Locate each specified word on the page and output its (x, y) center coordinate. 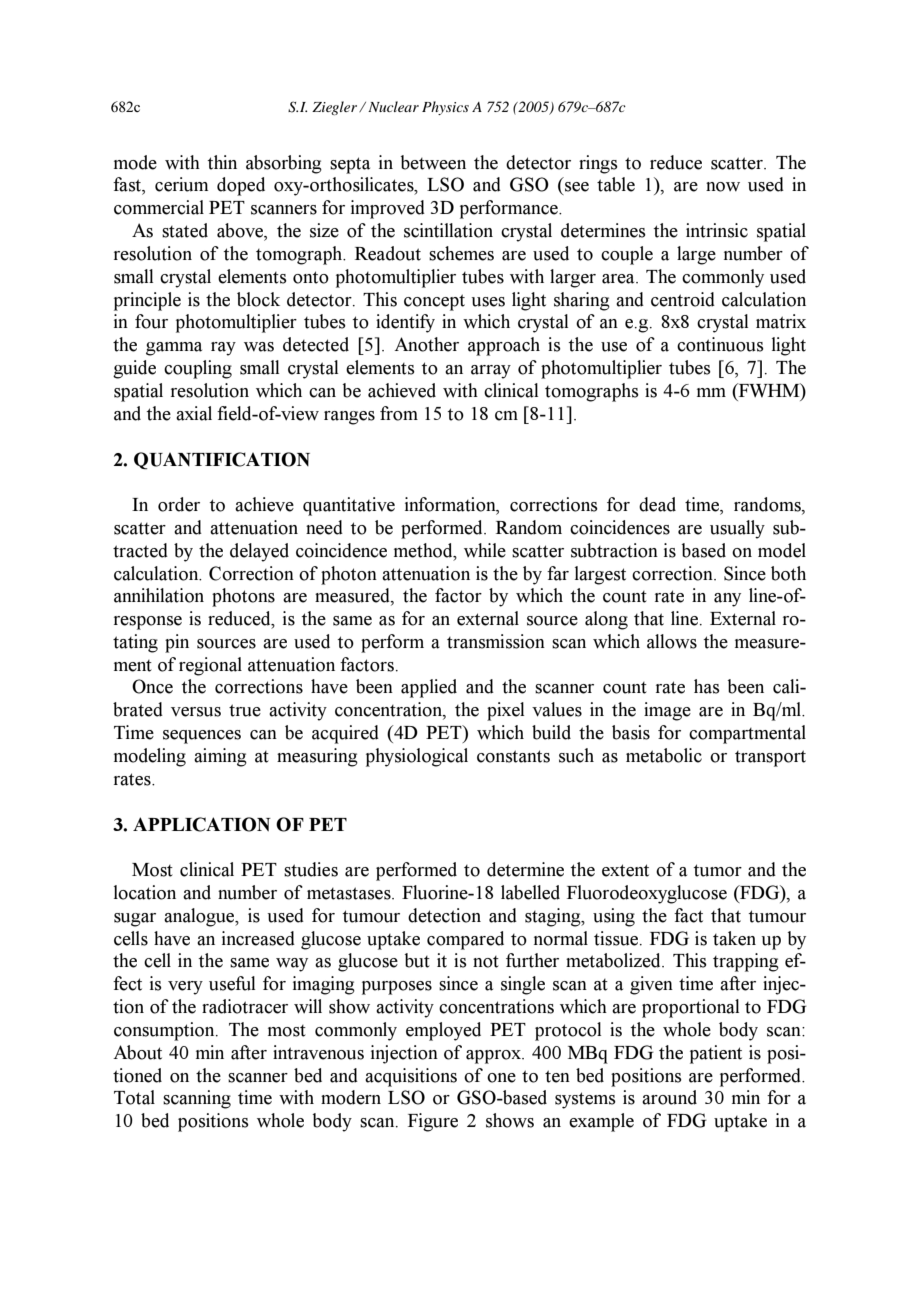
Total (134, 1097)
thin (222, 162)
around (669, 1097)
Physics (445, 108)
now (723, 187)
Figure (433, 1122)
